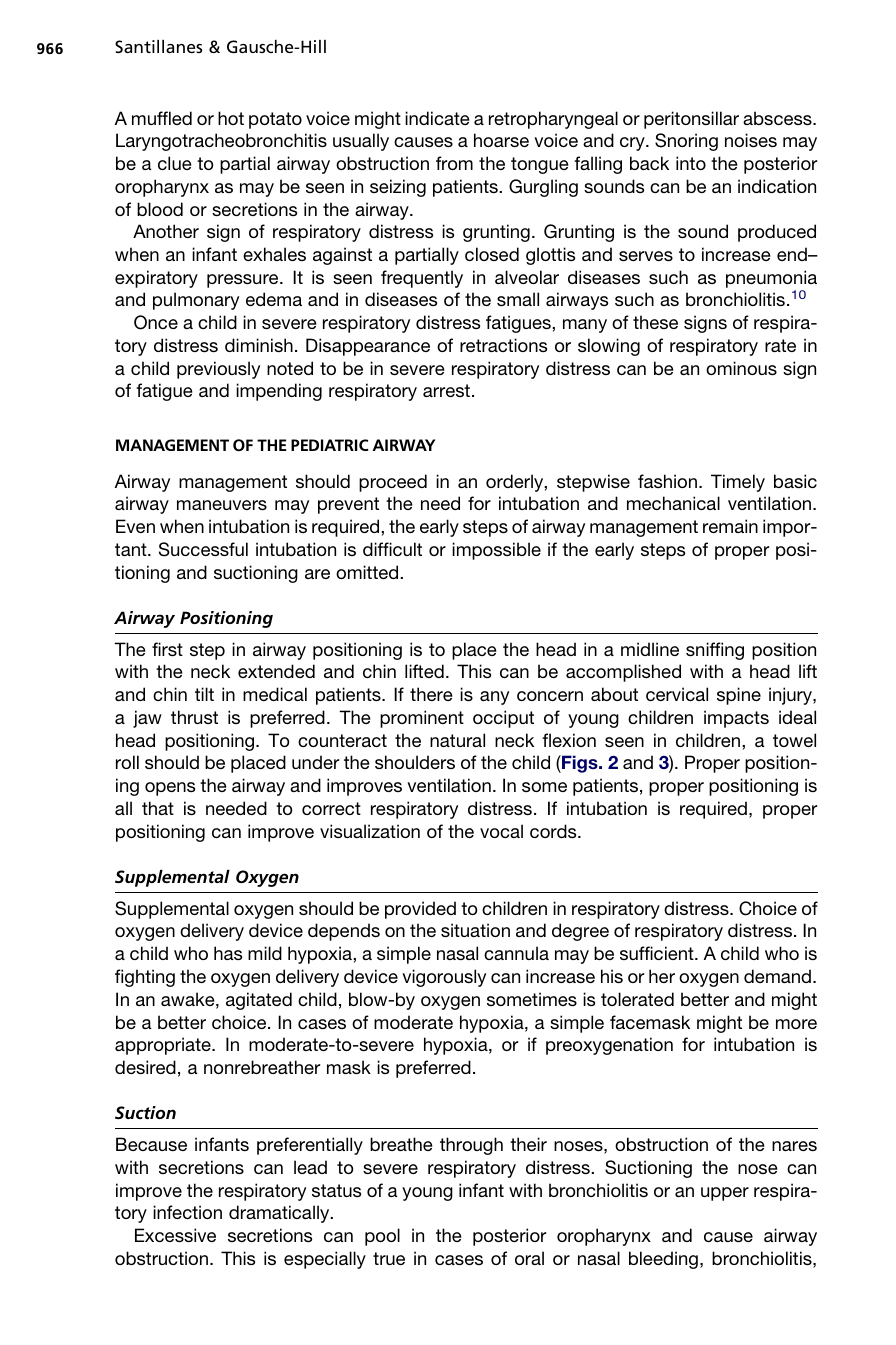 This document has width=896, height=1345. What do you see at coordinates (777, 976) in the document?
I see `demand` at bounding box center [777, 976].
